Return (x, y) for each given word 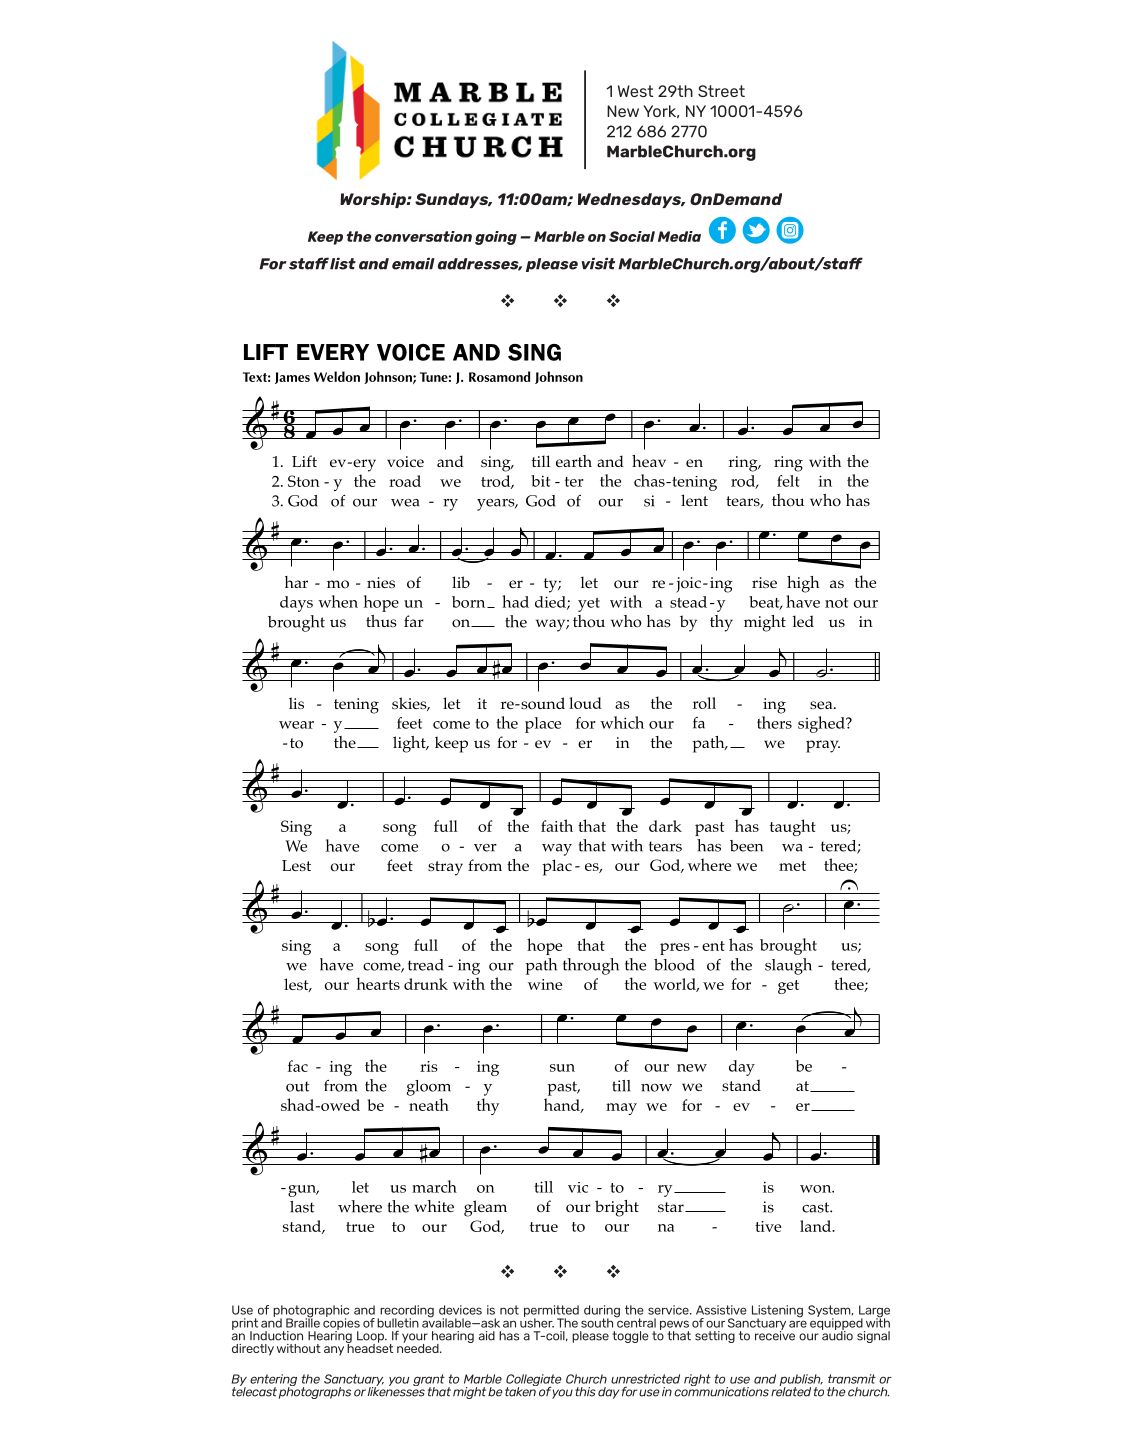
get (788, 987)
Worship (374, 200)
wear (296, 725)
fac (298, 1066)
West (636, 91)
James (292, 378)
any (334, 1351)
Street (721, 91)
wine (545, 984)
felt (788, 481)
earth (574, 461)
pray (823, 746)
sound (542, 703)
